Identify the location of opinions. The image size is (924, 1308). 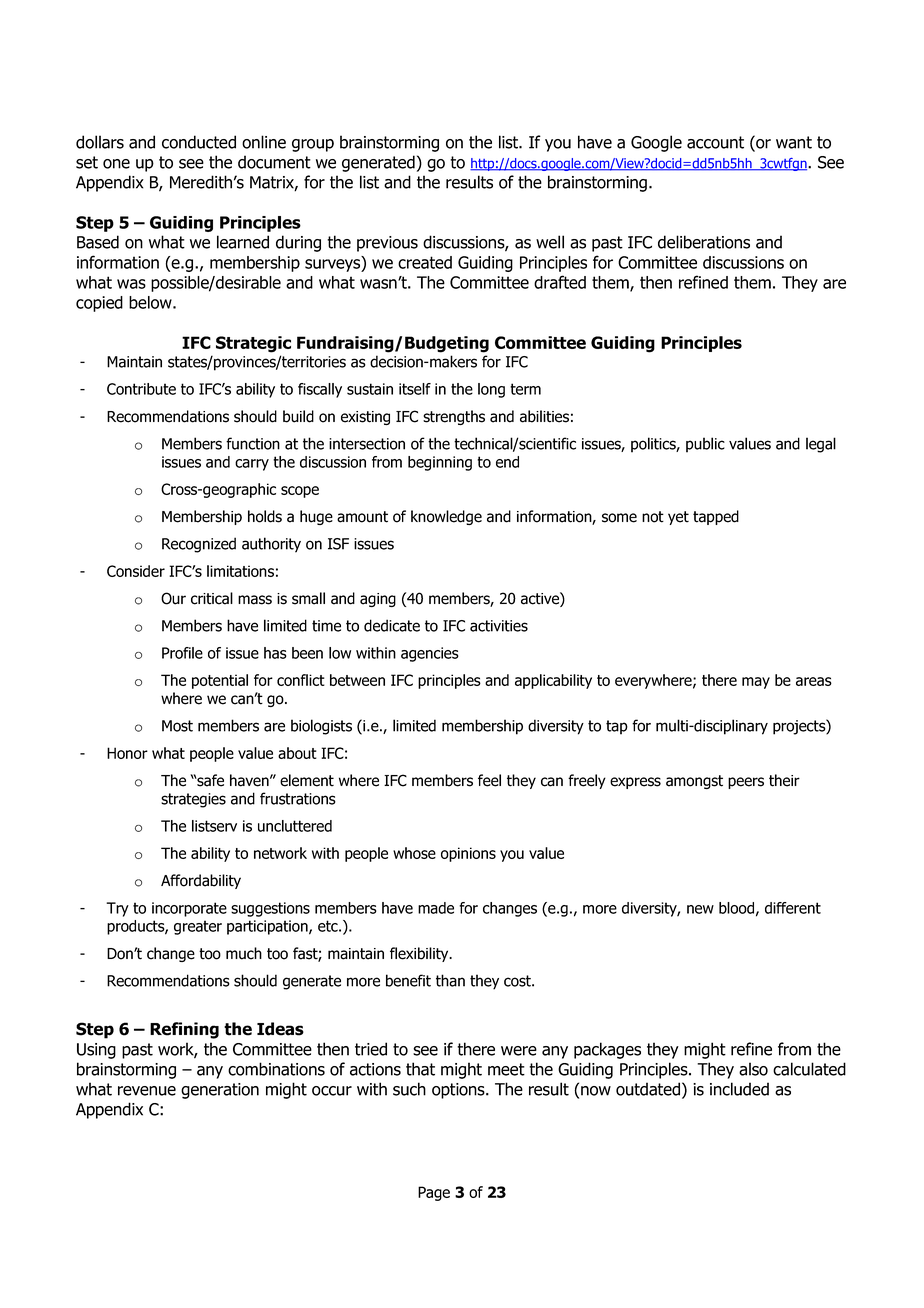
(468, 854).
